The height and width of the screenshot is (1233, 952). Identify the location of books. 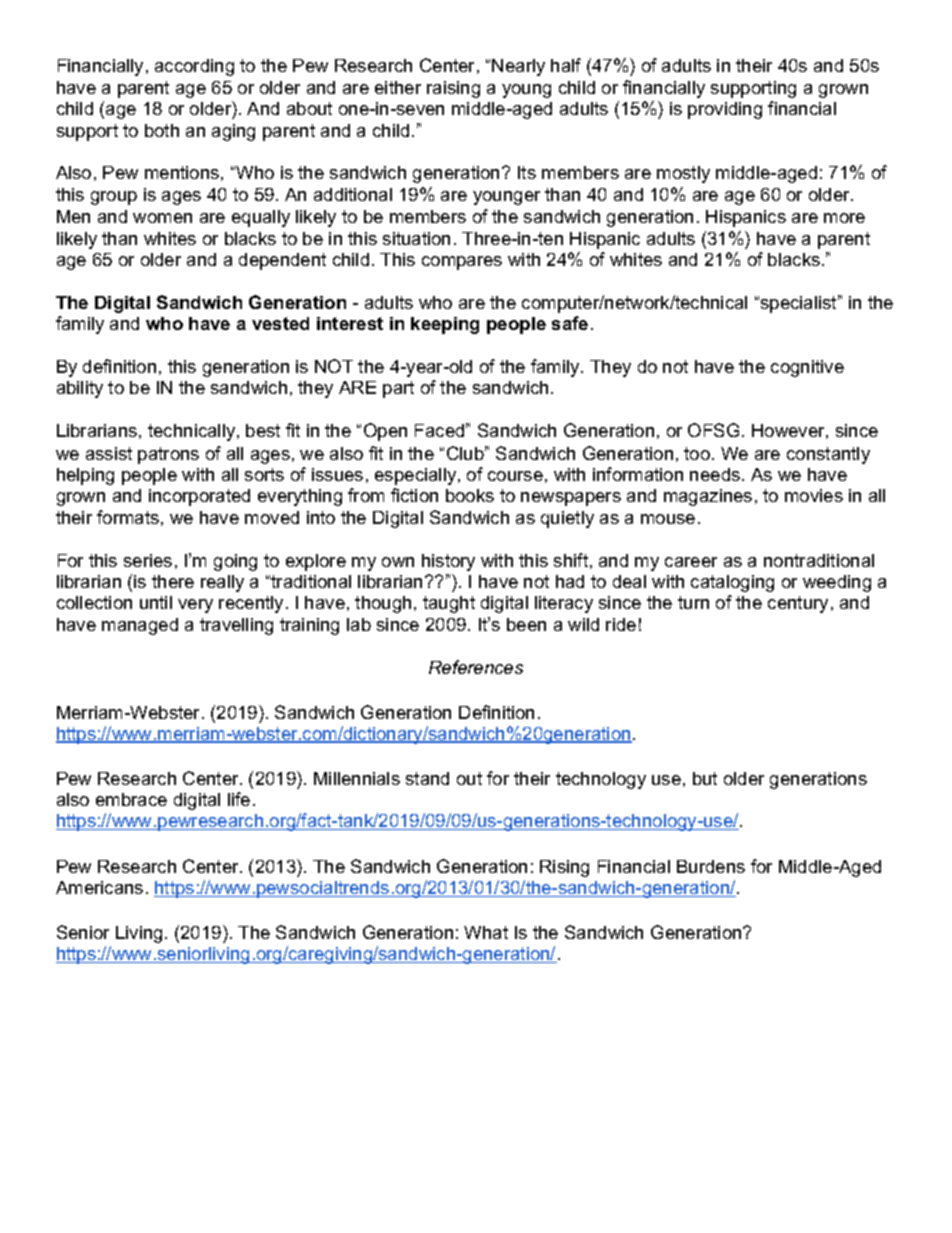
(470, 495).
